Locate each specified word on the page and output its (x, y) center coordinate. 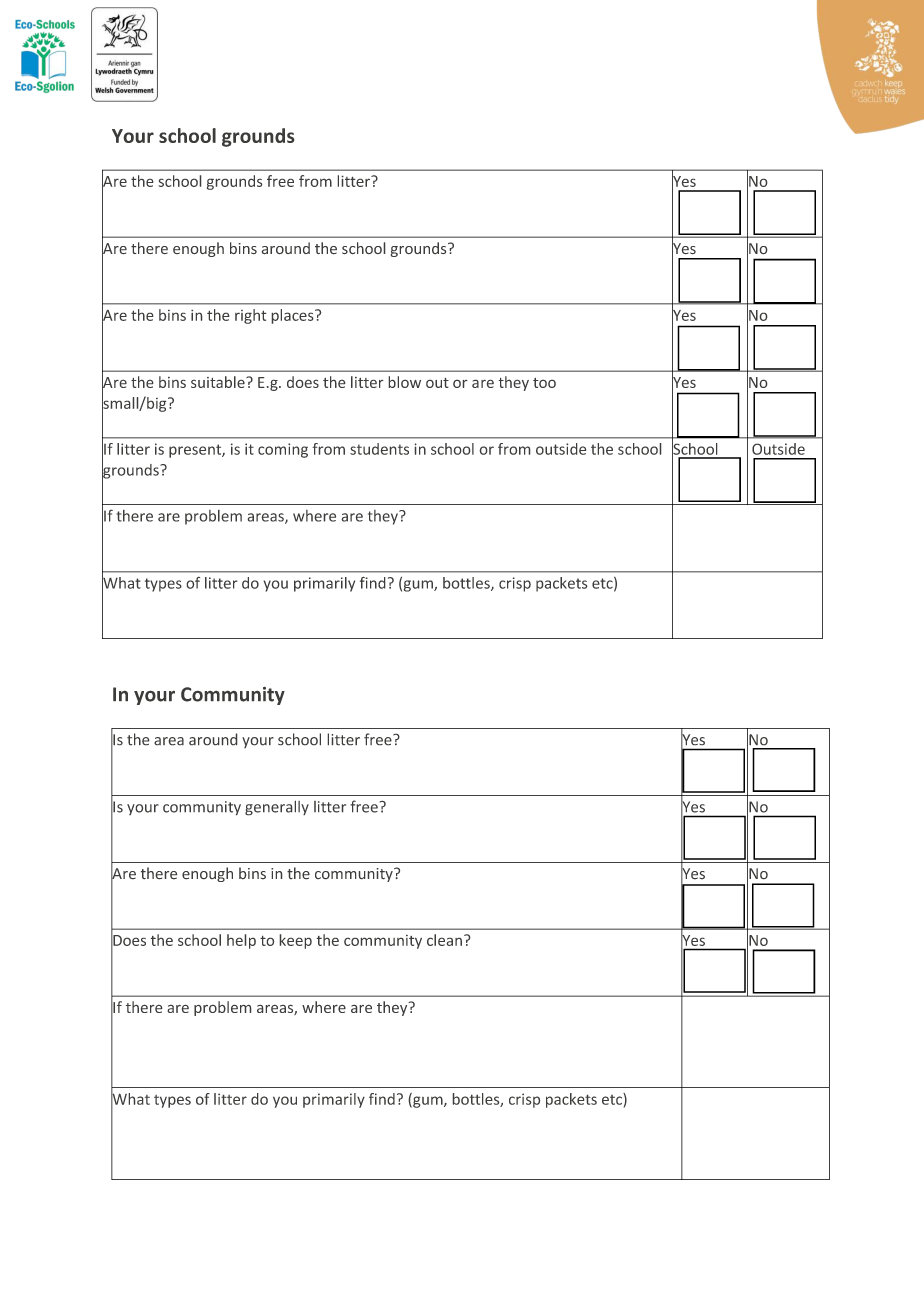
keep (295, 941)
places (293, 316)
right (251, 316)
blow (404, 382)
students (379, 449)
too (544, 383)
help (241, 941)
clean (444, 940)
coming (283, 450)
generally (277, 808)
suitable (219, 382)
